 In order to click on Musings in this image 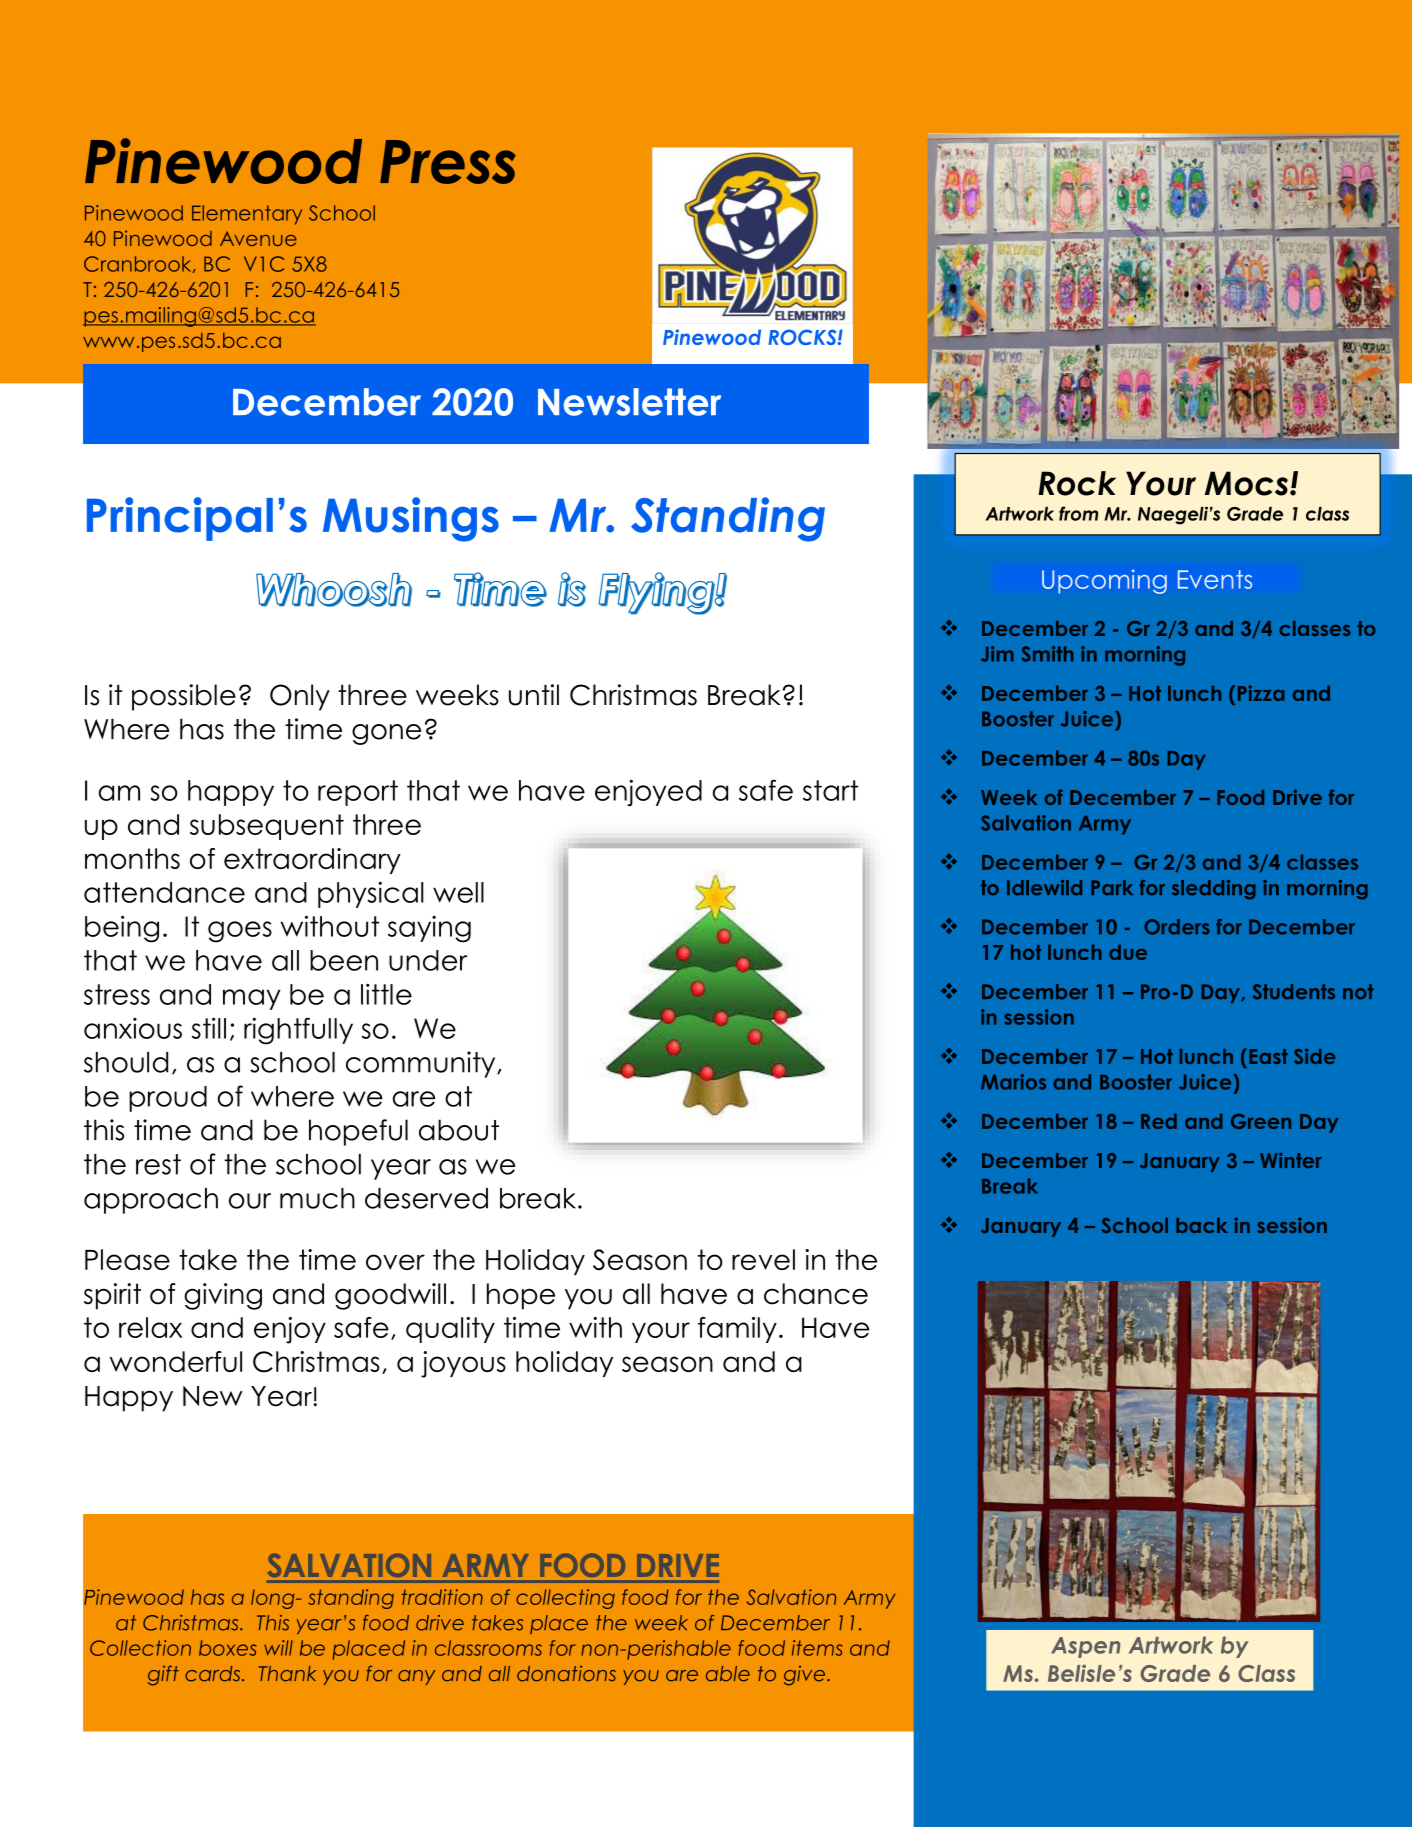, I will do `click(411, 519)`.
